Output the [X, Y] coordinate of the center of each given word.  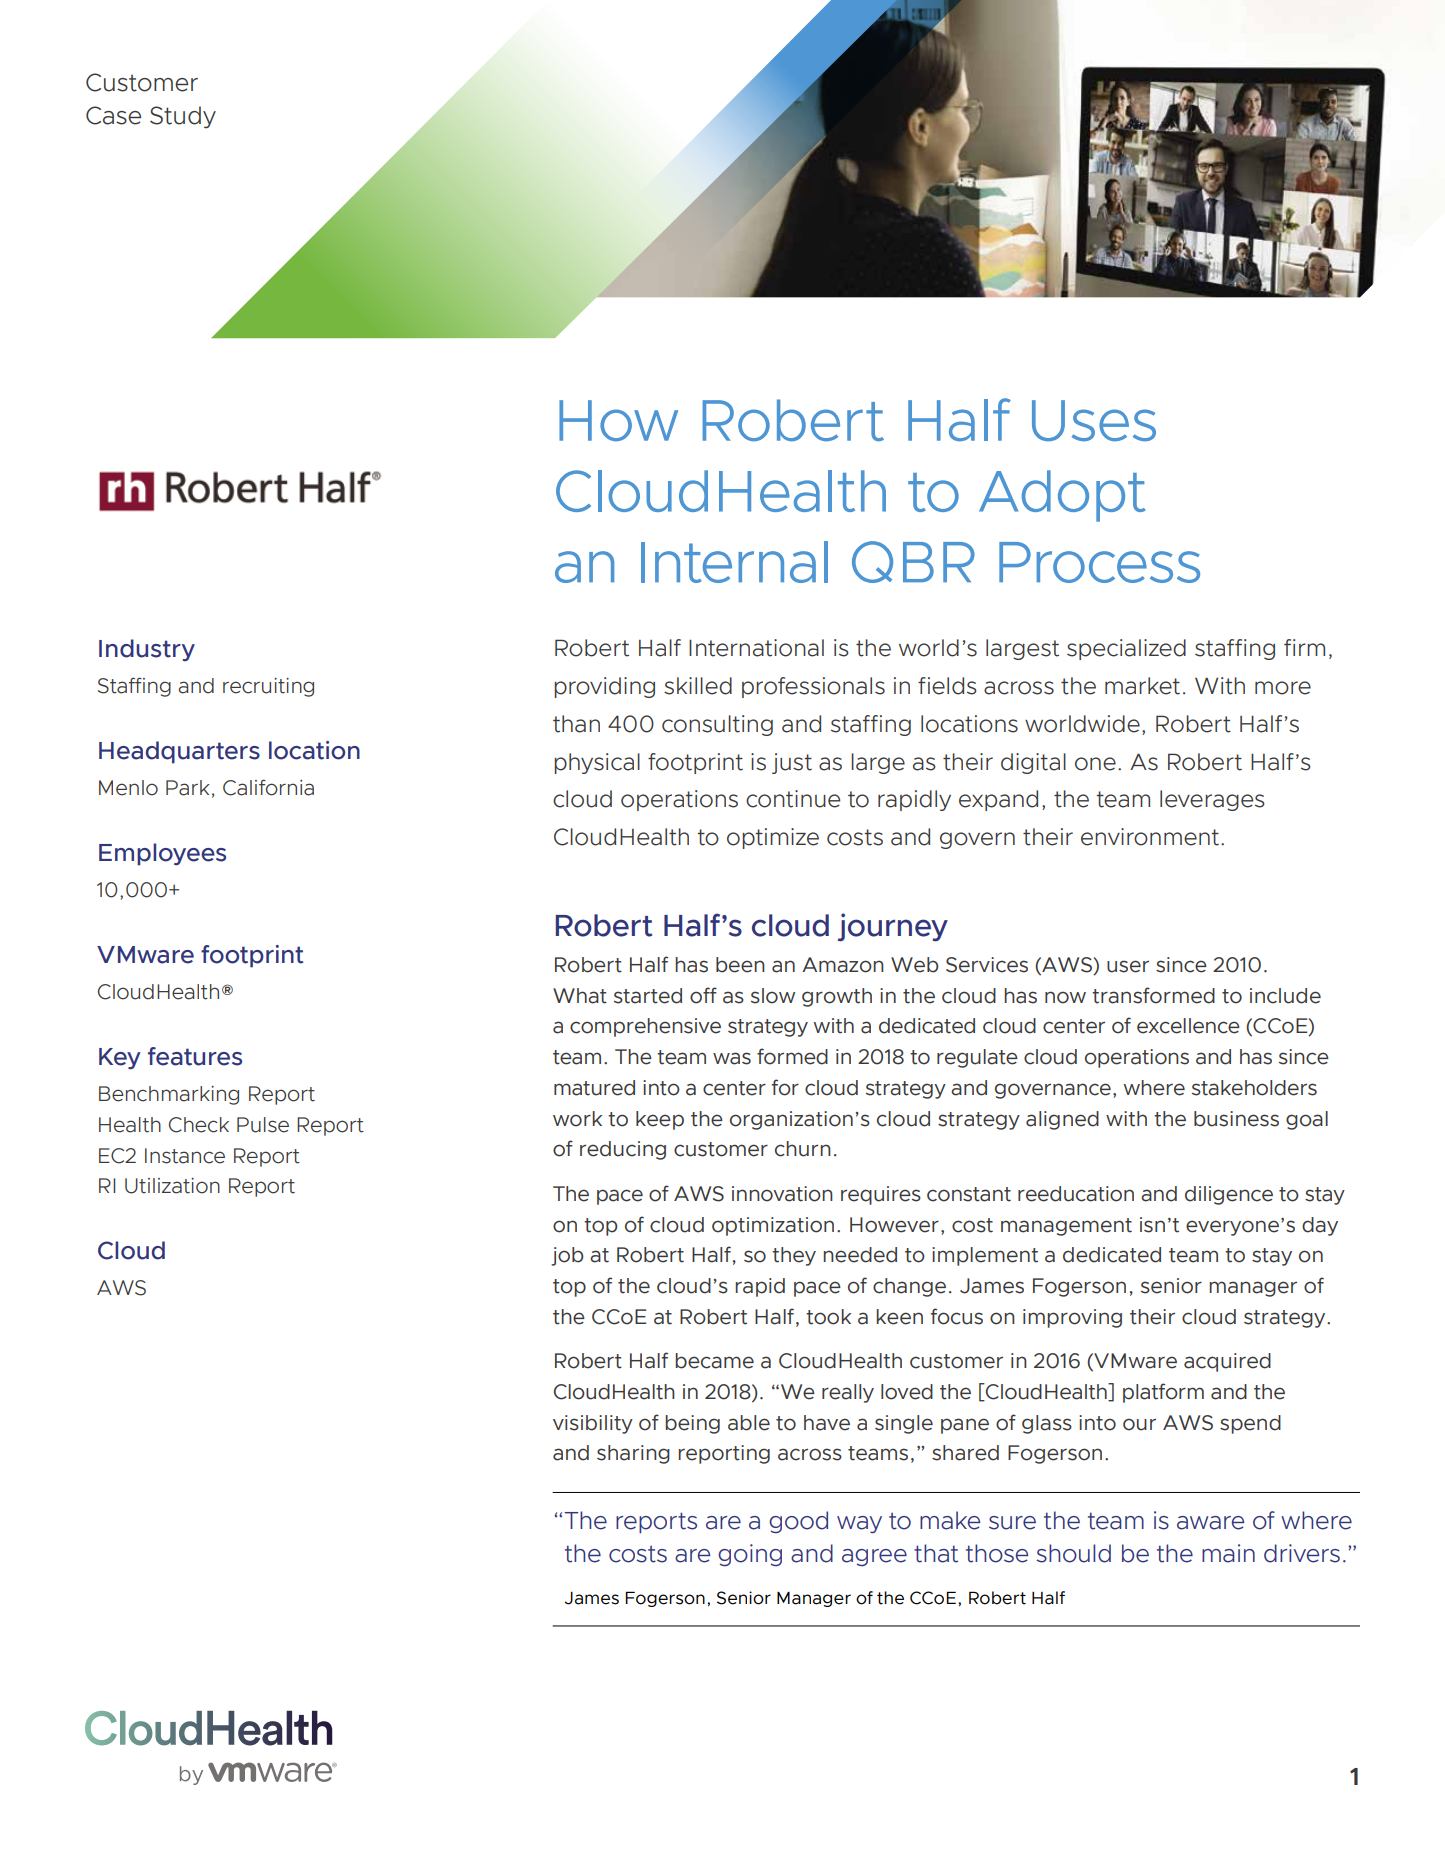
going [750, 1555]
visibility [593, 1424]
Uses [1094, 420]
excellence [1188, 1026]
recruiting [268, 687]
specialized [1126, 649]
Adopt [1062, 496]
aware [1210, 1523]
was [732, 1058]
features [195, 1056]
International [756, 648]
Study [183, 117]
